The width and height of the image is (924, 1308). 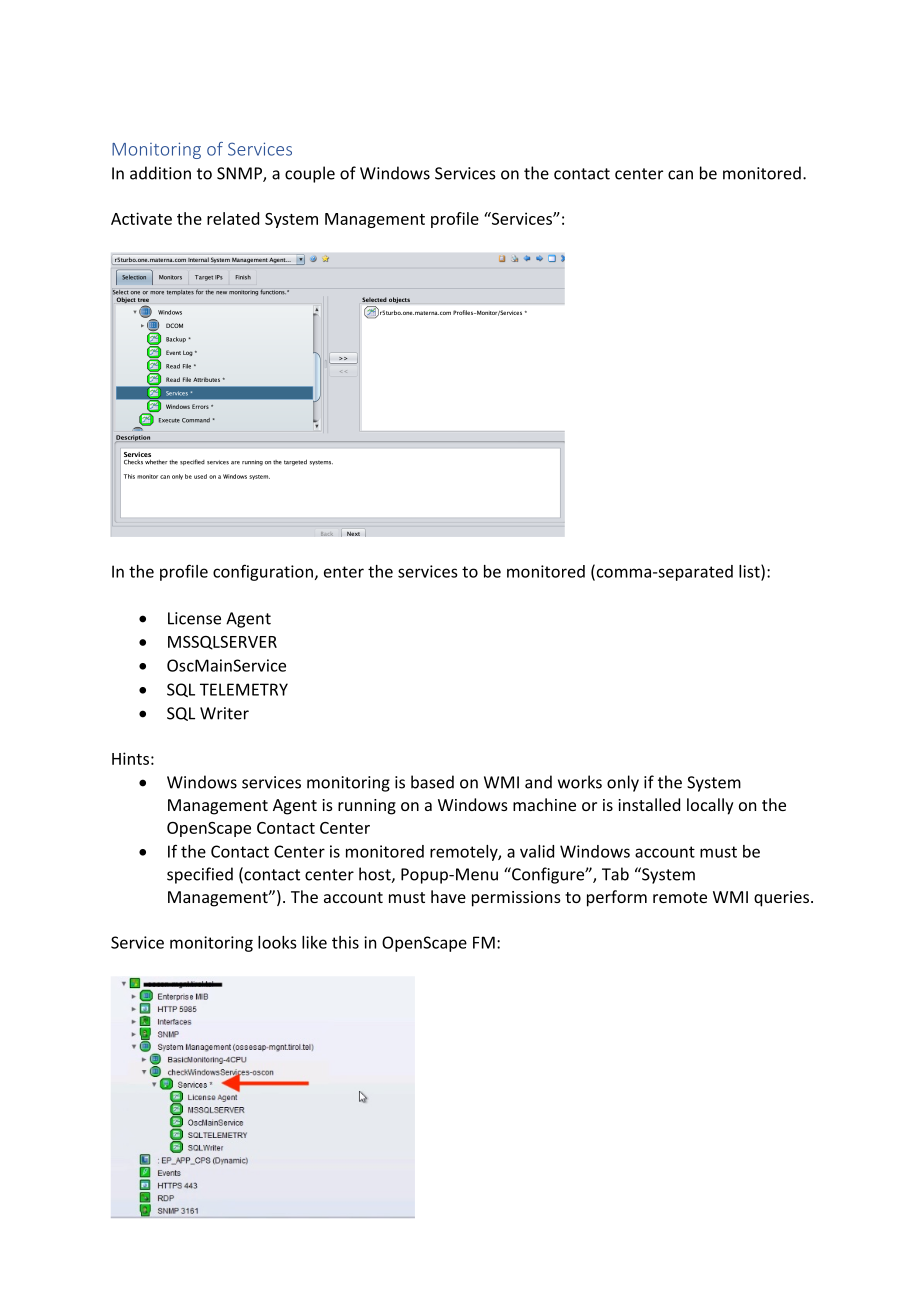 I want to click on only, so click(x=623, y=783).
